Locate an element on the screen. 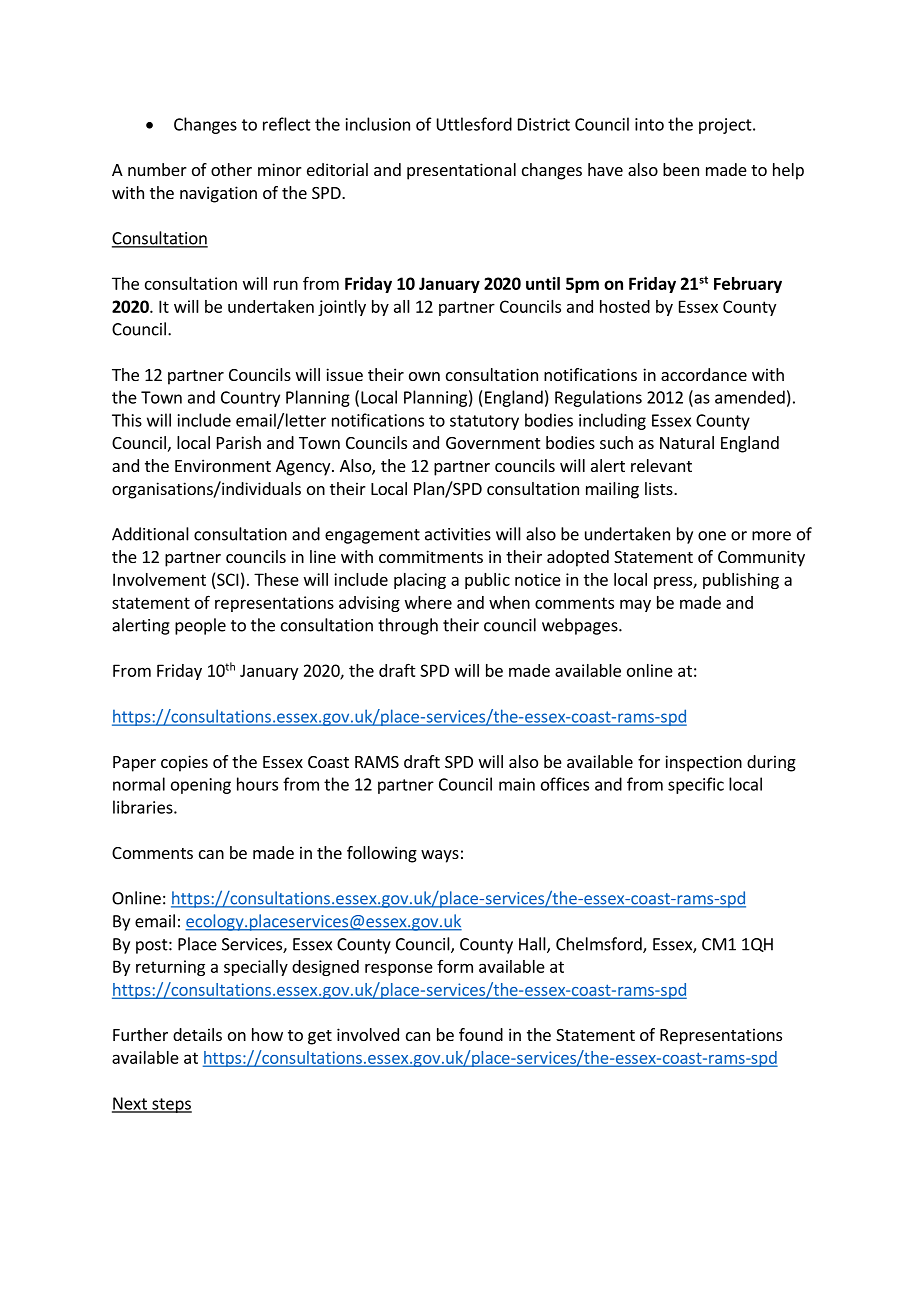 This screenshot has height=1308, width=924. until is located at coordinates (543, 283).
